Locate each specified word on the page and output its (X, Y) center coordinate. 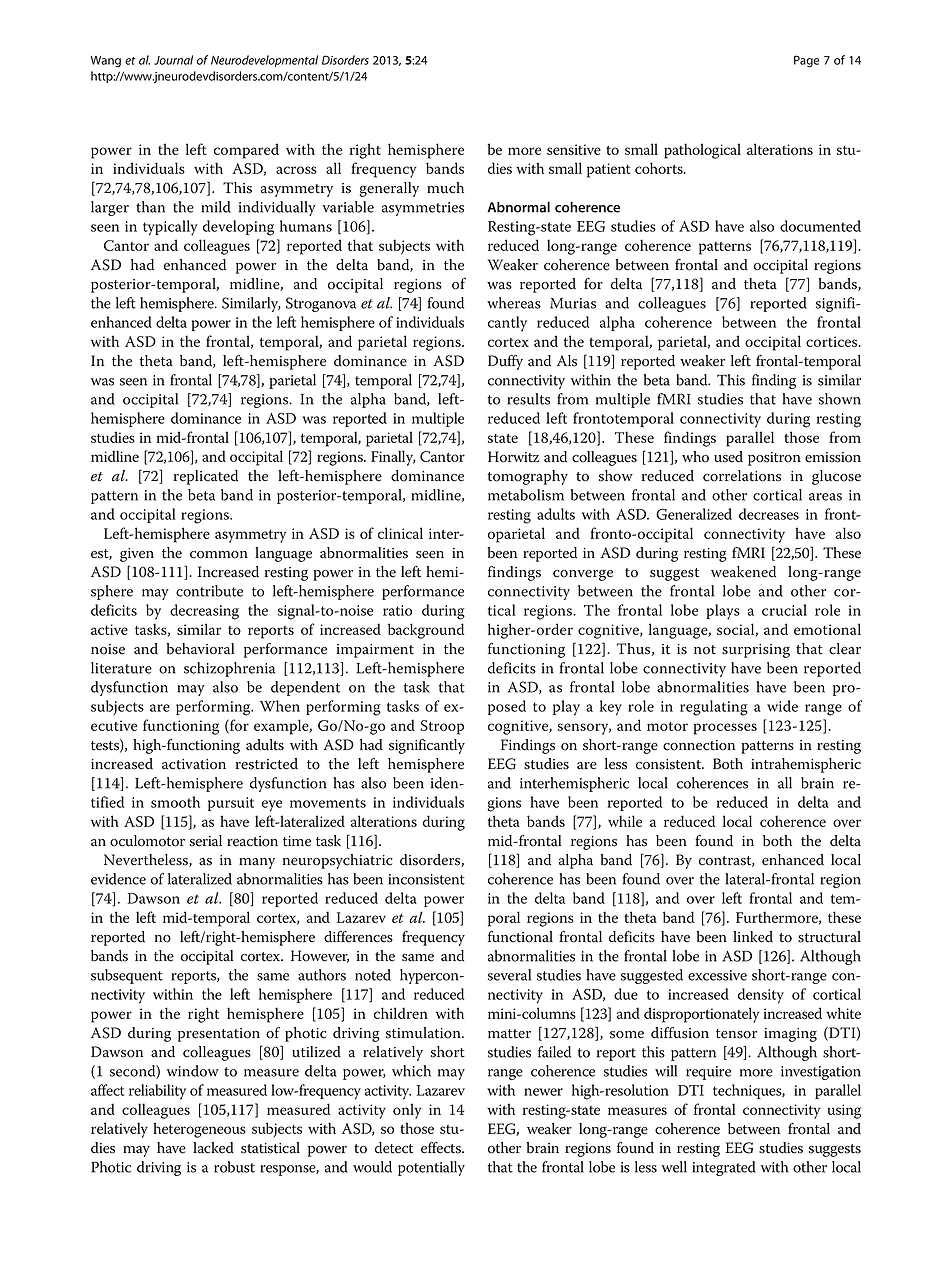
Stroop (442, 727)
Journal (173, 60)
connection (699, 745)
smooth (175, 802)
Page (806, 61)
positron (774, 459)
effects (442, 1148)
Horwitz (513, 457)
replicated (206, 477)
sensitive (574, 149)
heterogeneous (199, 1130)
